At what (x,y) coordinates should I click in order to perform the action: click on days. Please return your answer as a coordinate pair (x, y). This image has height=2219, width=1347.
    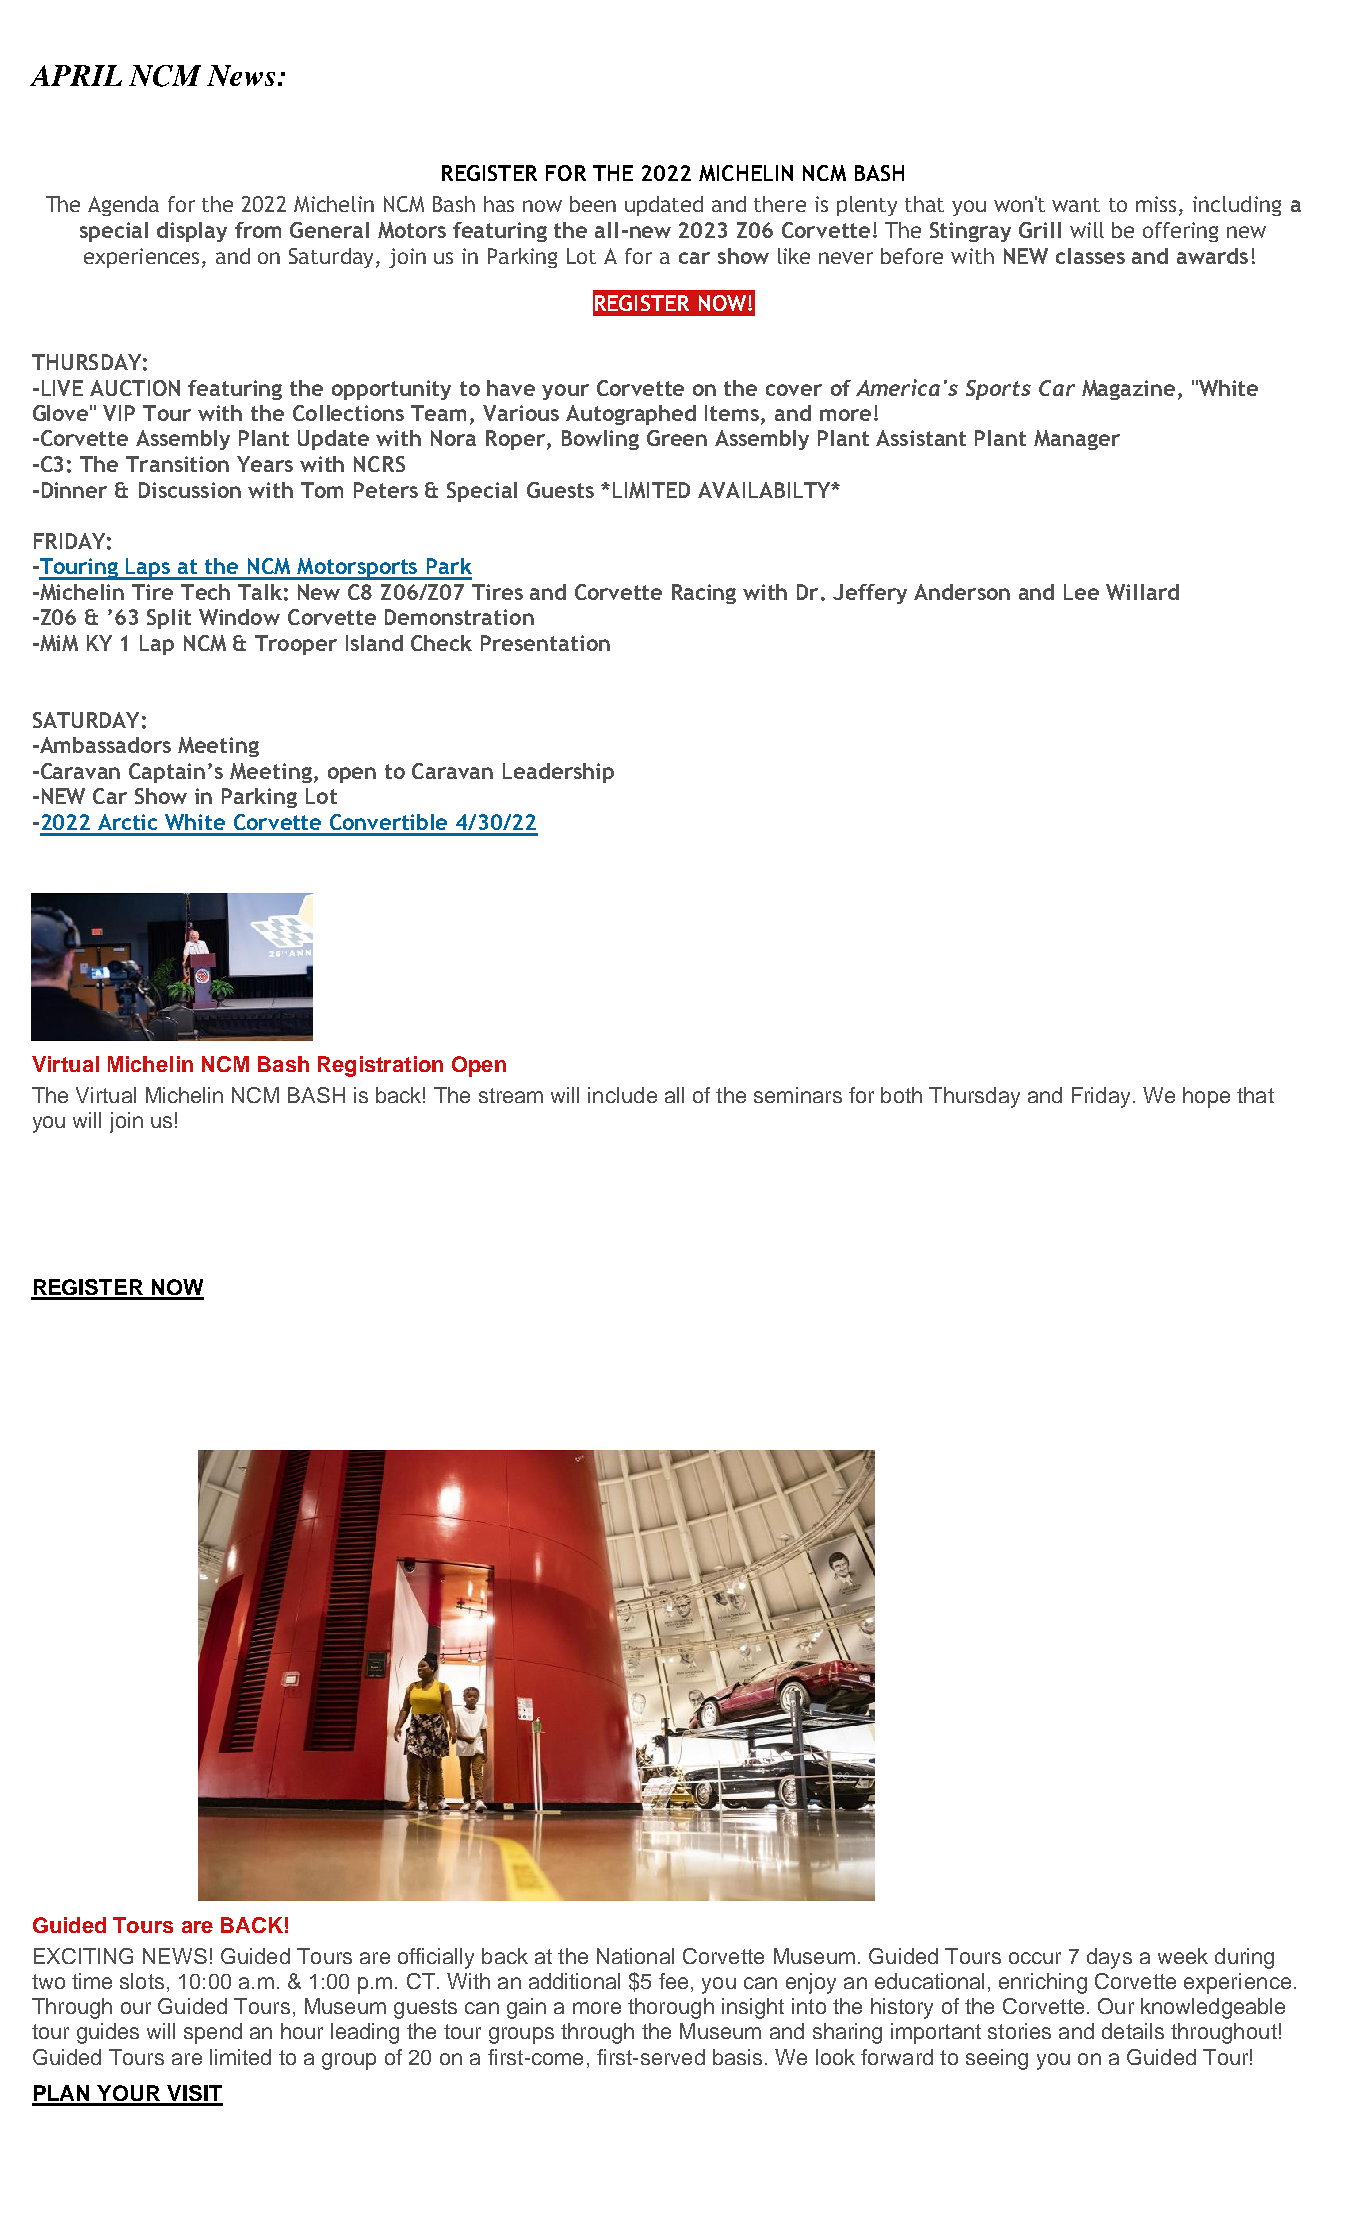
    Looking at the image, I should click on (1109, 1958).
